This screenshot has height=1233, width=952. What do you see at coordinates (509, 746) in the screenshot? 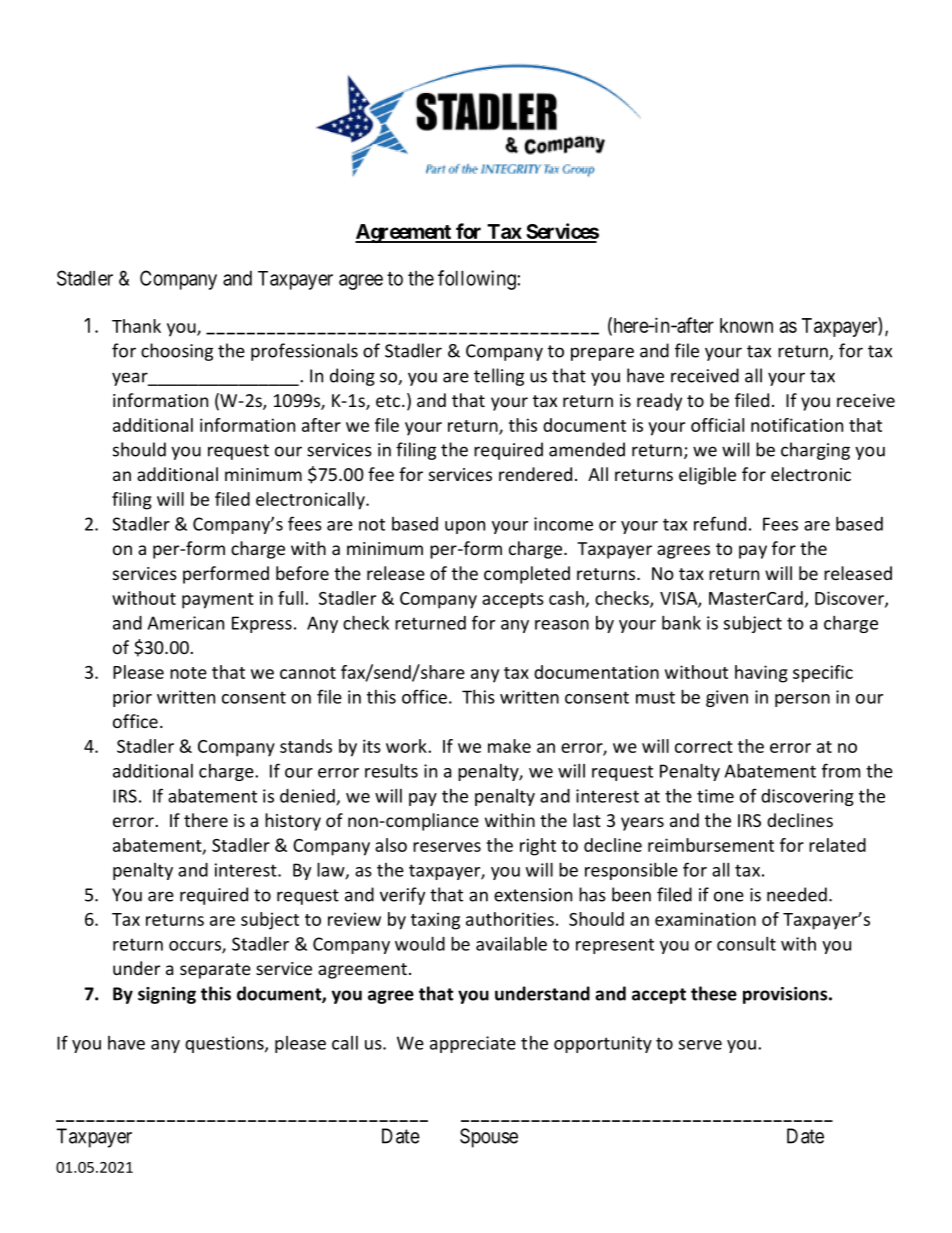
I see `make` at bounding box center [509, 746].
